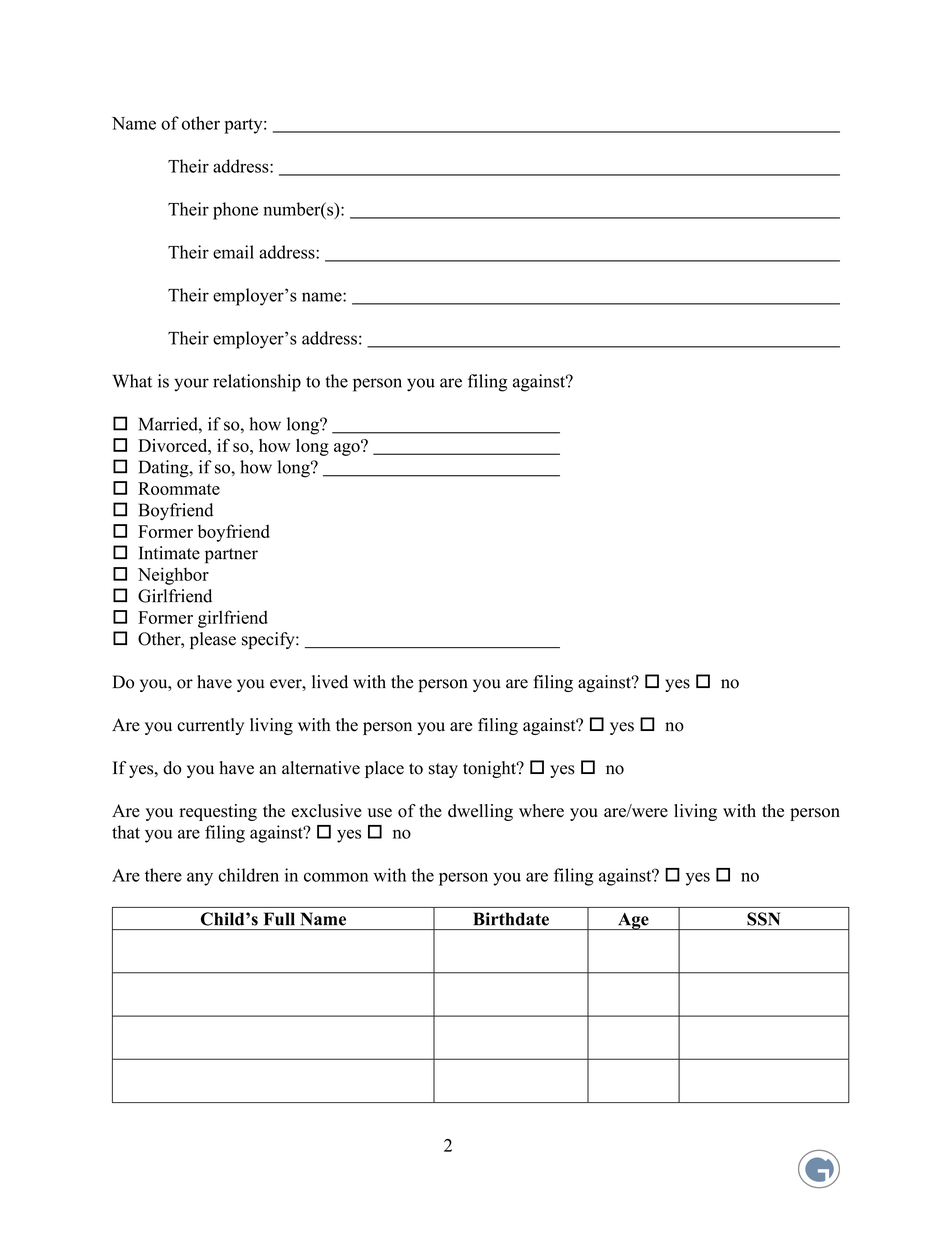  I want to click on Birthdate, so click(511, 919).
